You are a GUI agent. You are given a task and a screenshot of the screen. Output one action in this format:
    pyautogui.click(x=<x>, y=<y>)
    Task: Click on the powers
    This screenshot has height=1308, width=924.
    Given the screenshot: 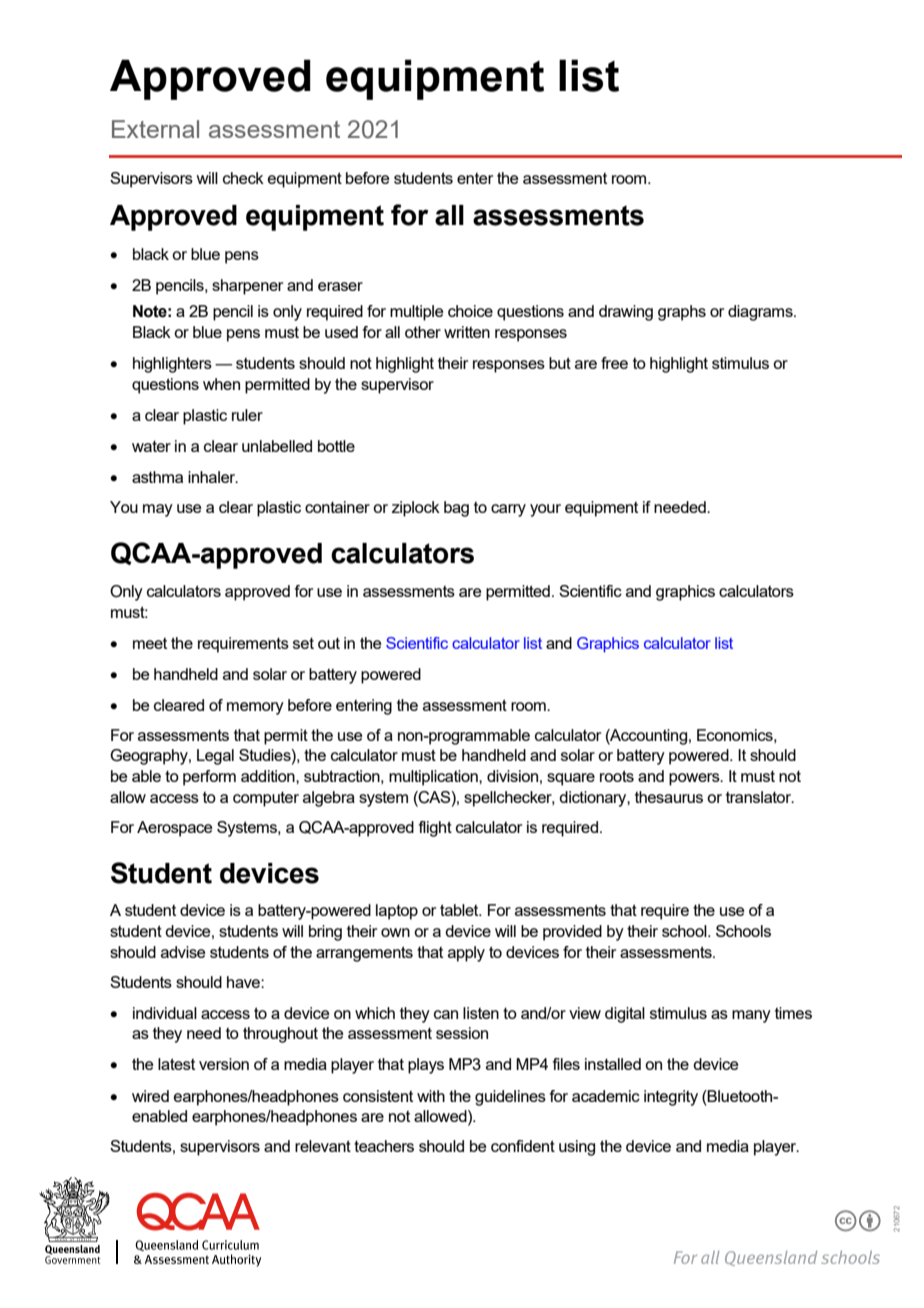 What is the action you would take?
    pyautogui.click(x=695, y=779)
